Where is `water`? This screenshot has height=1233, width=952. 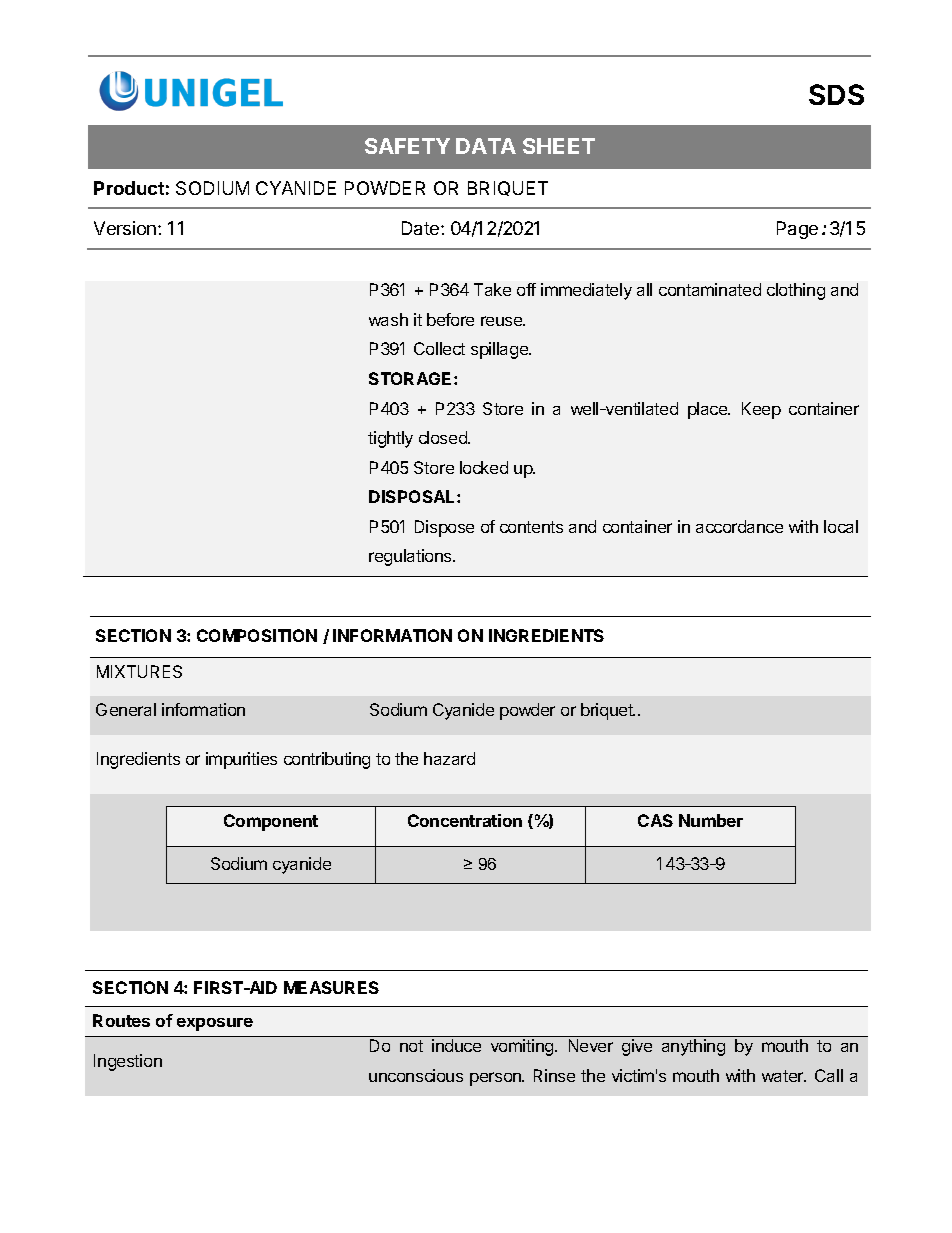 water is located at coordinates (784, 1076).
